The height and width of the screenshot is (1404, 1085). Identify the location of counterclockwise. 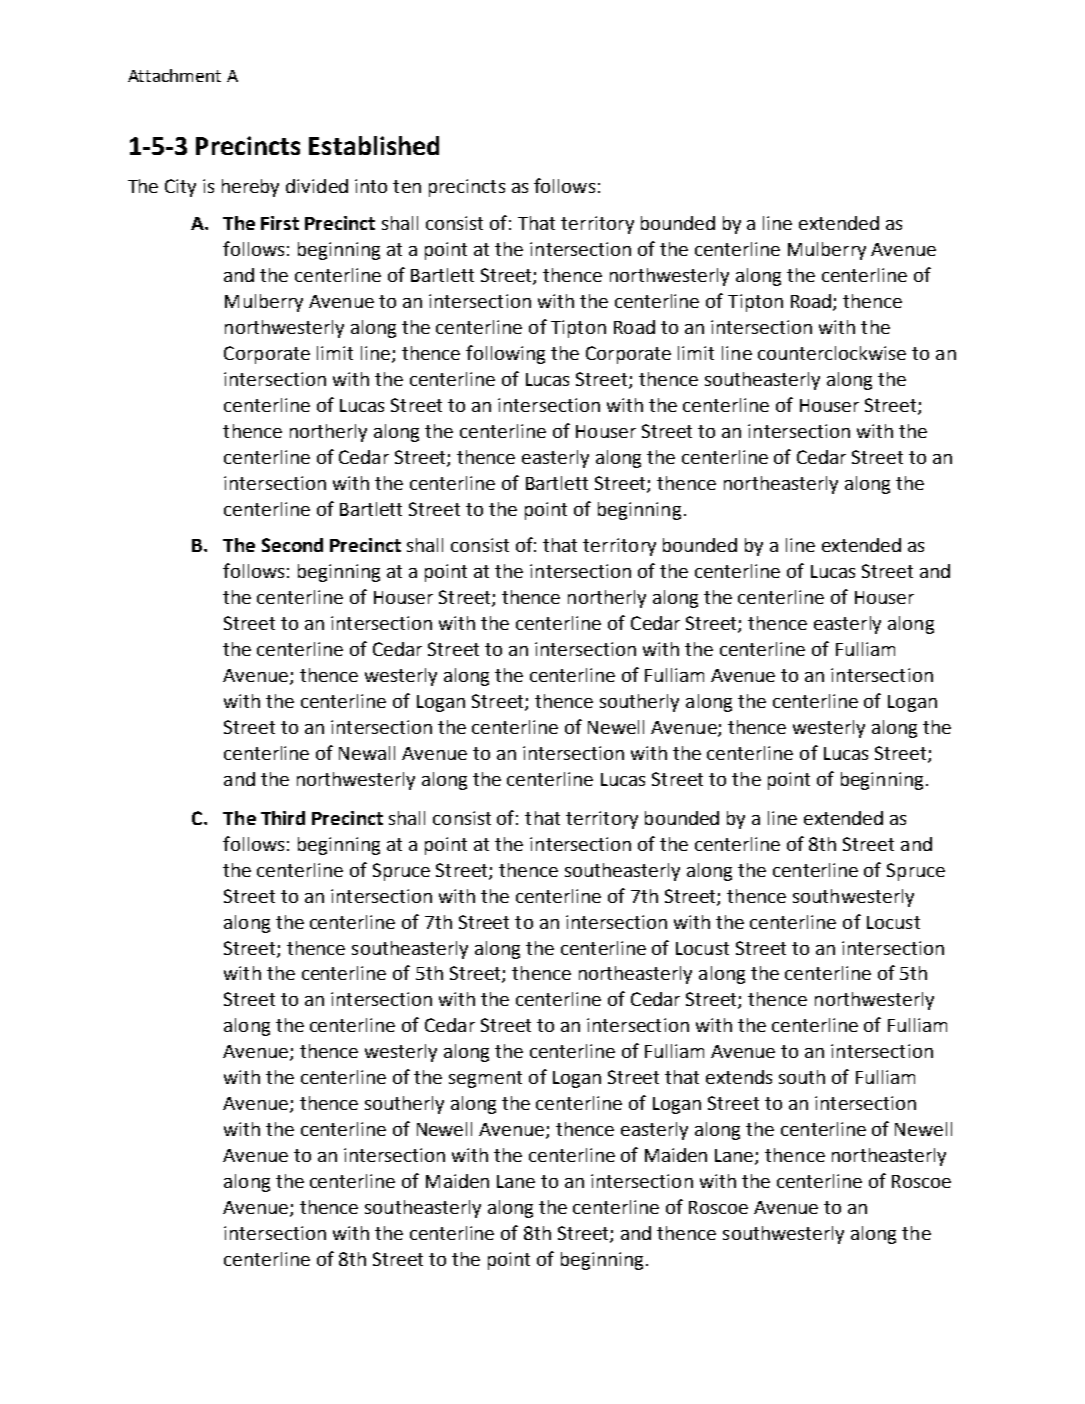
(832, 353).
